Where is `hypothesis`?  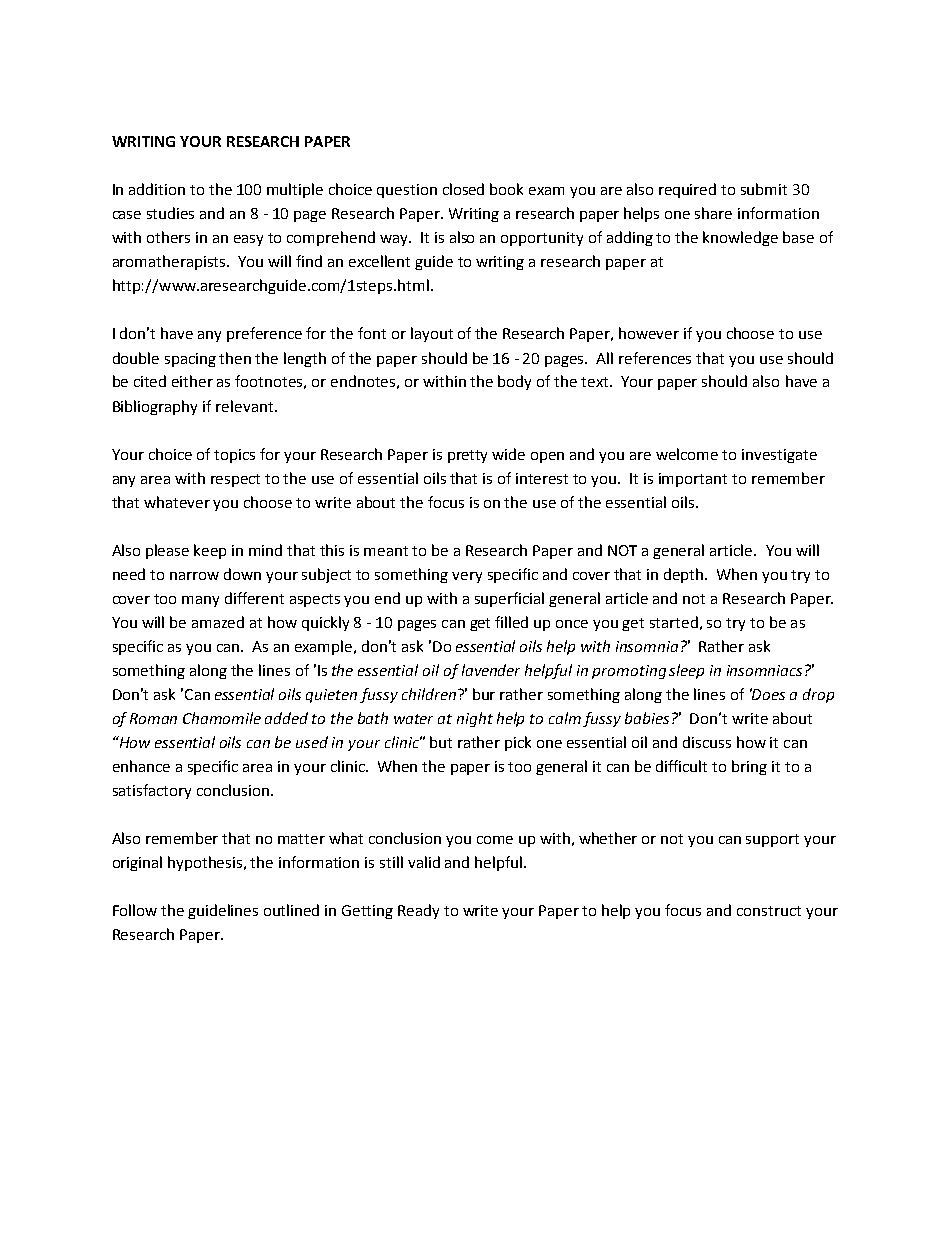 hypothesis is located at coordinates (206, 863).
